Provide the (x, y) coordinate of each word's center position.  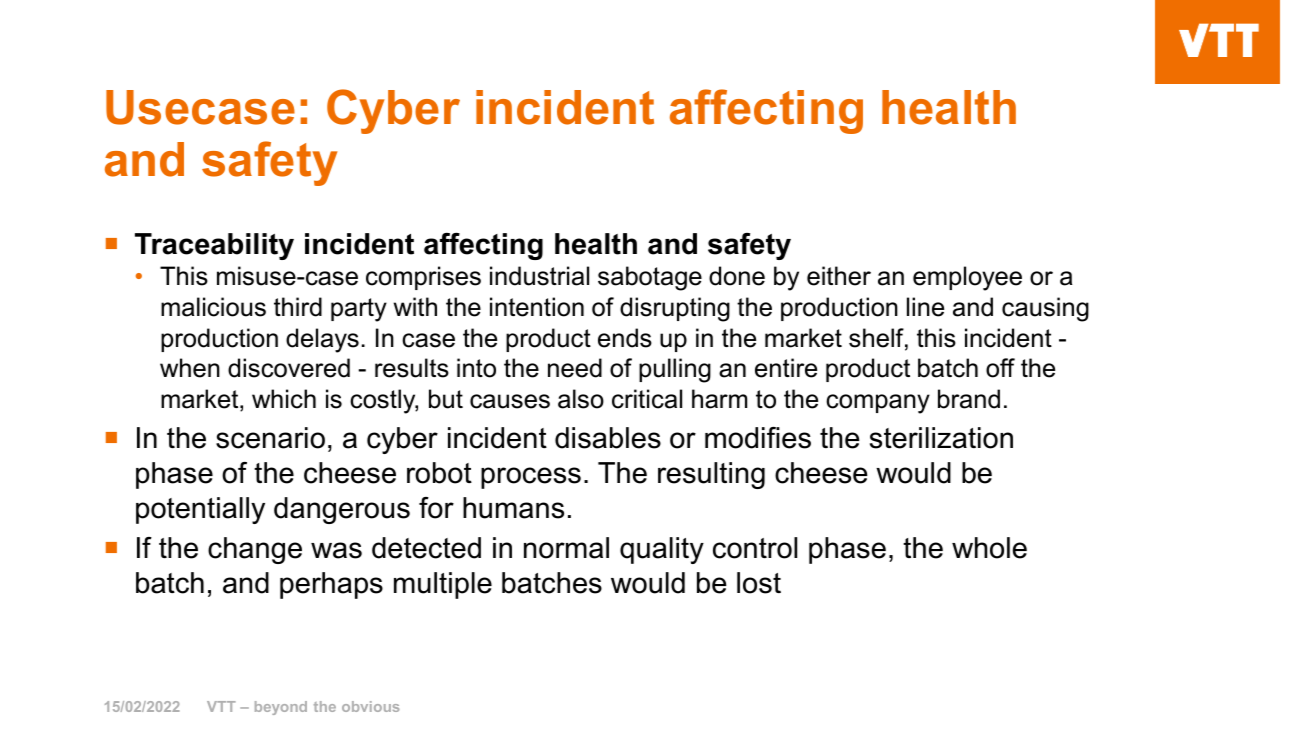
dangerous (342, 510)
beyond (281, 708)
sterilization (941, 438)
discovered (289, 368)
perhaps (331, 585)
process (531, 478)
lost (759, 583)
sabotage (650, 278)
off (1000, 368)
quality (662, 550)
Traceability (214, 246)
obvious (370, 706)
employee (967, 278)
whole (989, 548)
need (575, 368)
